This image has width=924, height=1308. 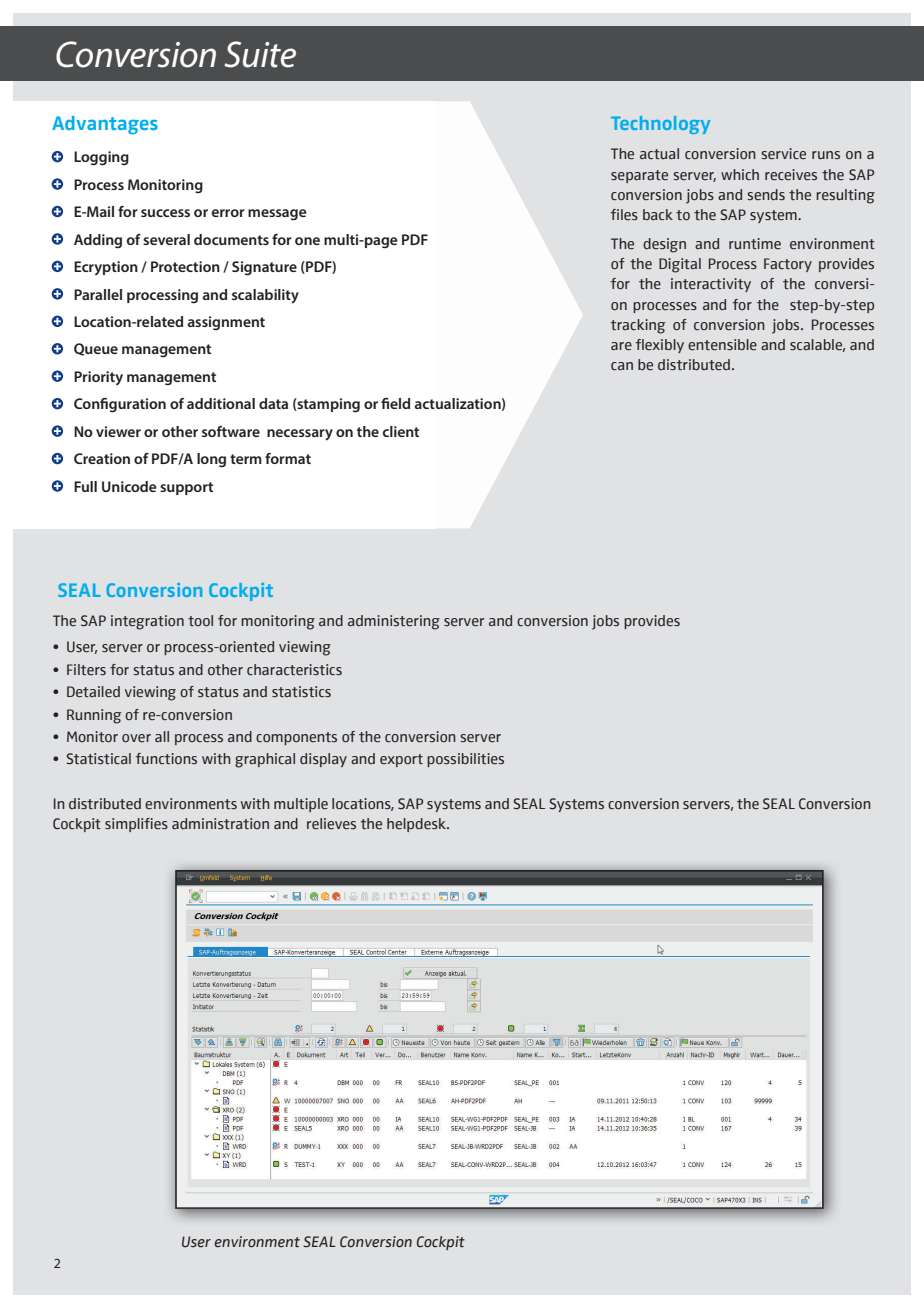 I want to click on Protection, so click(x=185, y=266).
